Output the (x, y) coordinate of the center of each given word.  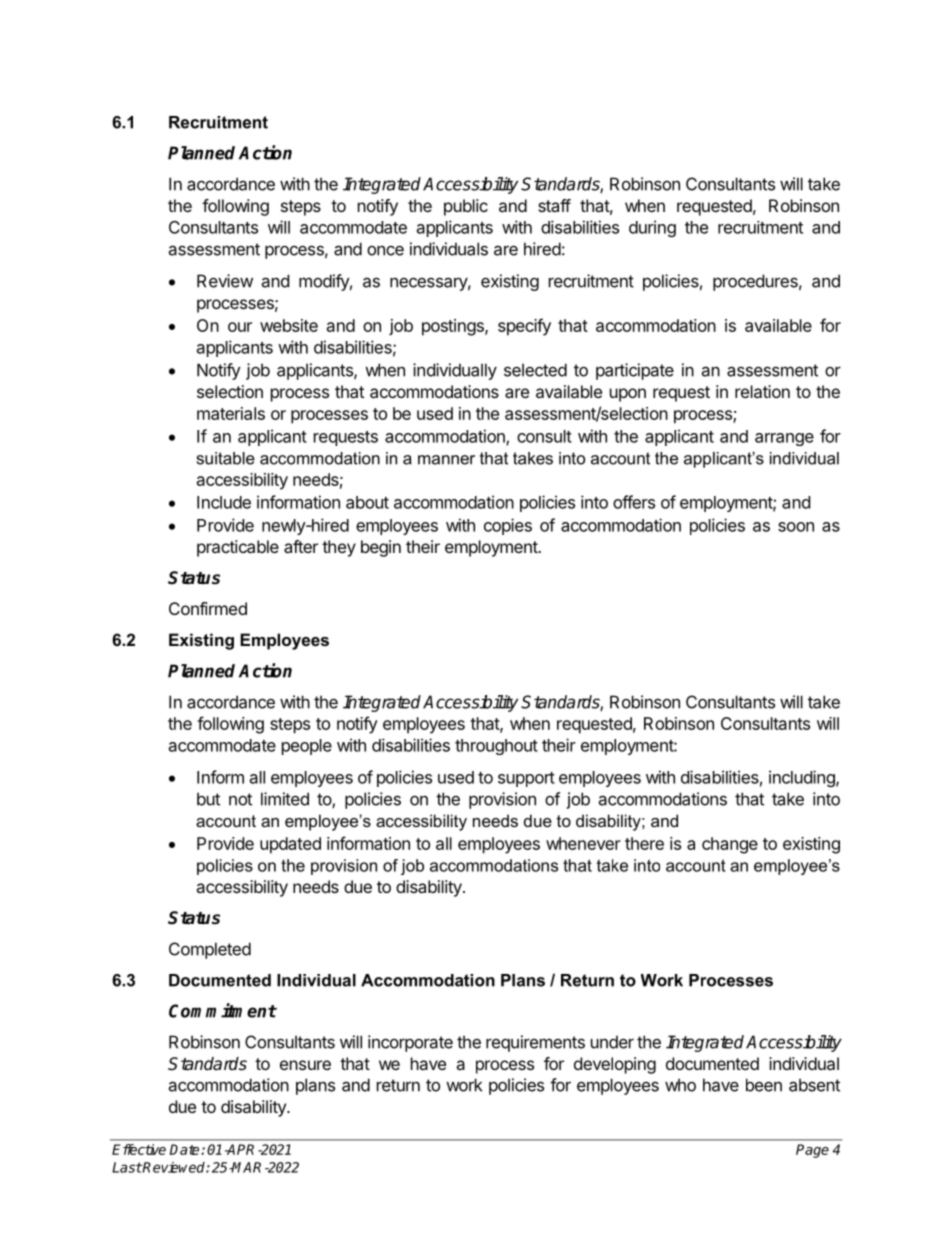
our (240, 327)
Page (812, 1151)
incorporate (410, 1043)
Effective (139, 1149)
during (652, 228)
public (466, 207)
